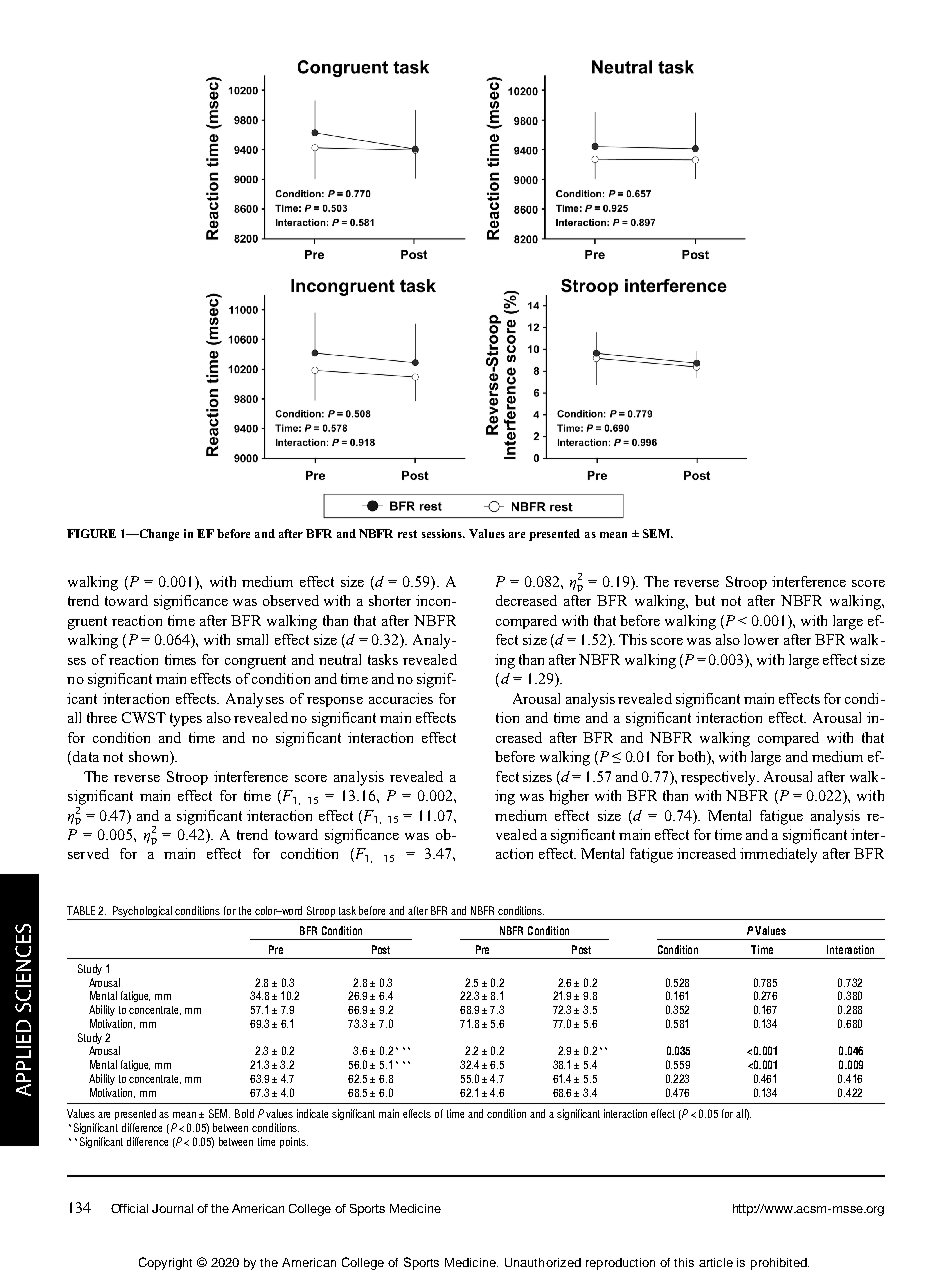  What do you see at coordinates (81, 910) in the image?
I see `TABLE` at bounding box center [81, 910].
